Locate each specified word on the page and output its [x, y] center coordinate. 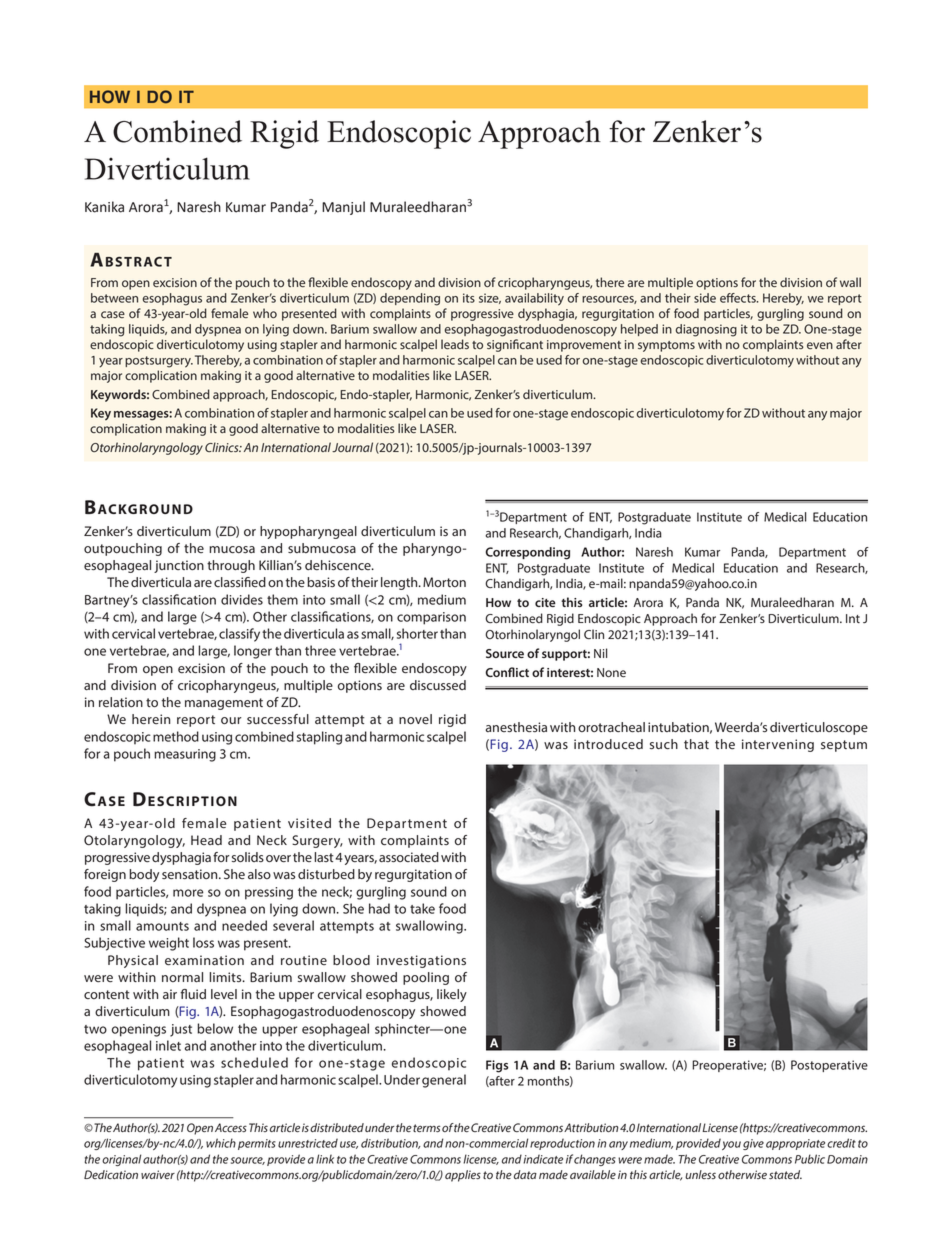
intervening [778, 745]
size [490, 298]
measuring [185, 755]
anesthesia [516, 727]
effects [739, 298]
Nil [601, 653]
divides [242, 599]
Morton [444, 582]
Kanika [104, 207]
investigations [421, 961]
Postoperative [829, 1066]
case [113, 314]
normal [182, 977]
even [820, 345]
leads [455, 344]
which [221, 1143]
